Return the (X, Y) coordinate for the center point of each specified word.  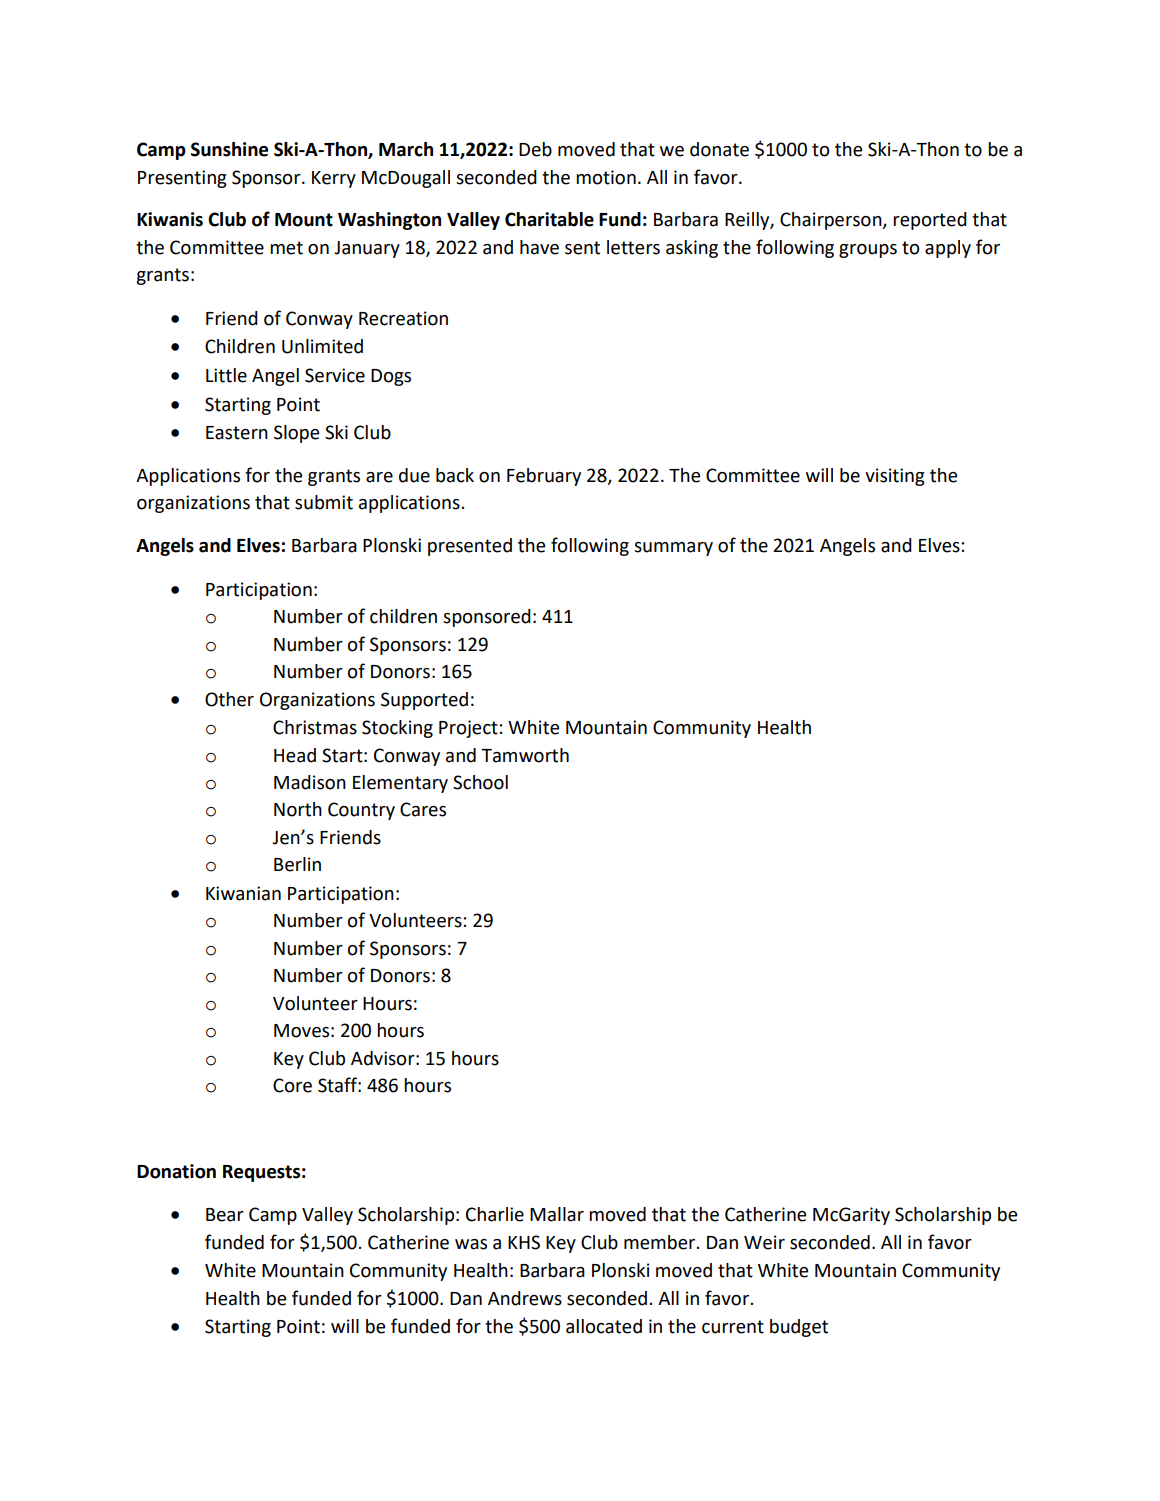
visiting (895, 477)
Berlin (297, 864)
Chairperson (832, 221)
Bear (225, 1215)
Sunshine (229, 149)
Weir (764, 1242)
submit (324, 502)
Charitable (549, 219)
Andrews (525, 1298)
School (480, 782)
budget (799, 1328)
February (544, 477)
